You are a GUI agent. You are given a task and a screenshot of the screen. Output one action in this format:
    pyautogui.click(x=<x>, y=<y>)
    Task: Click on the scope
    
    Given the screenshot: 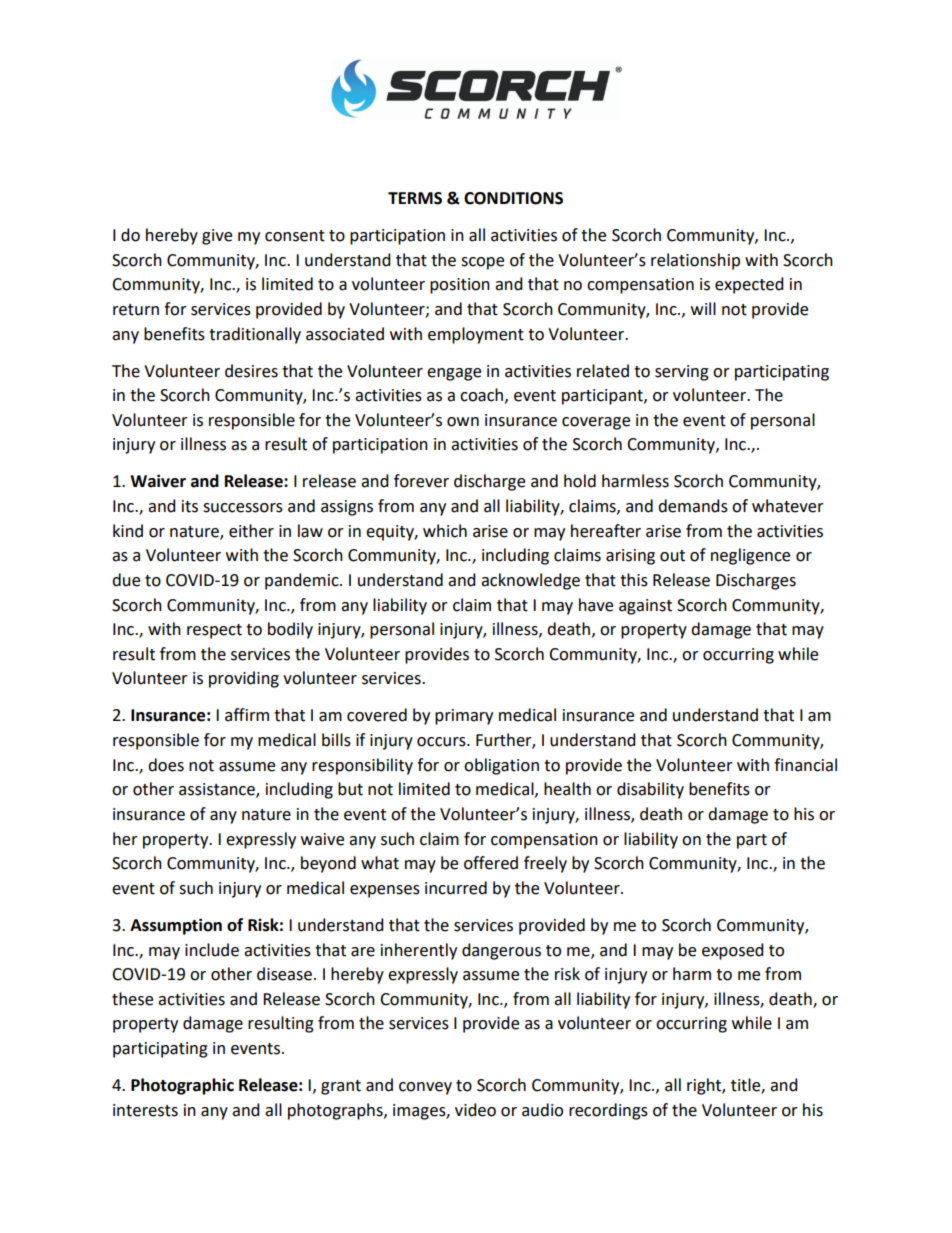 What is the action you would take?
    pyautogui.click(x=482, y=263)
